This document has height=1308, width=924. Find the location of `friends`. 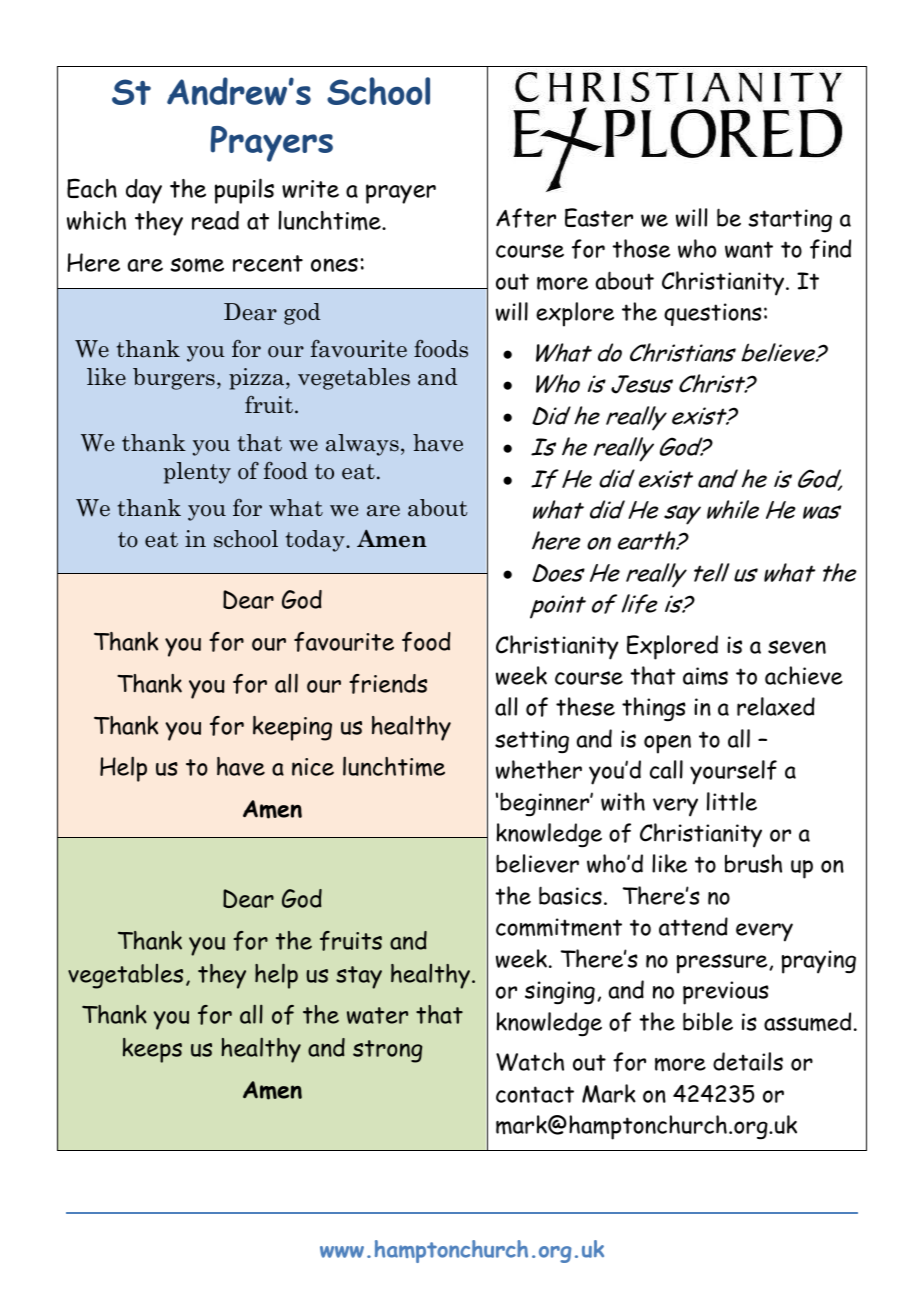

friends is located at coordinates (388, 684).
